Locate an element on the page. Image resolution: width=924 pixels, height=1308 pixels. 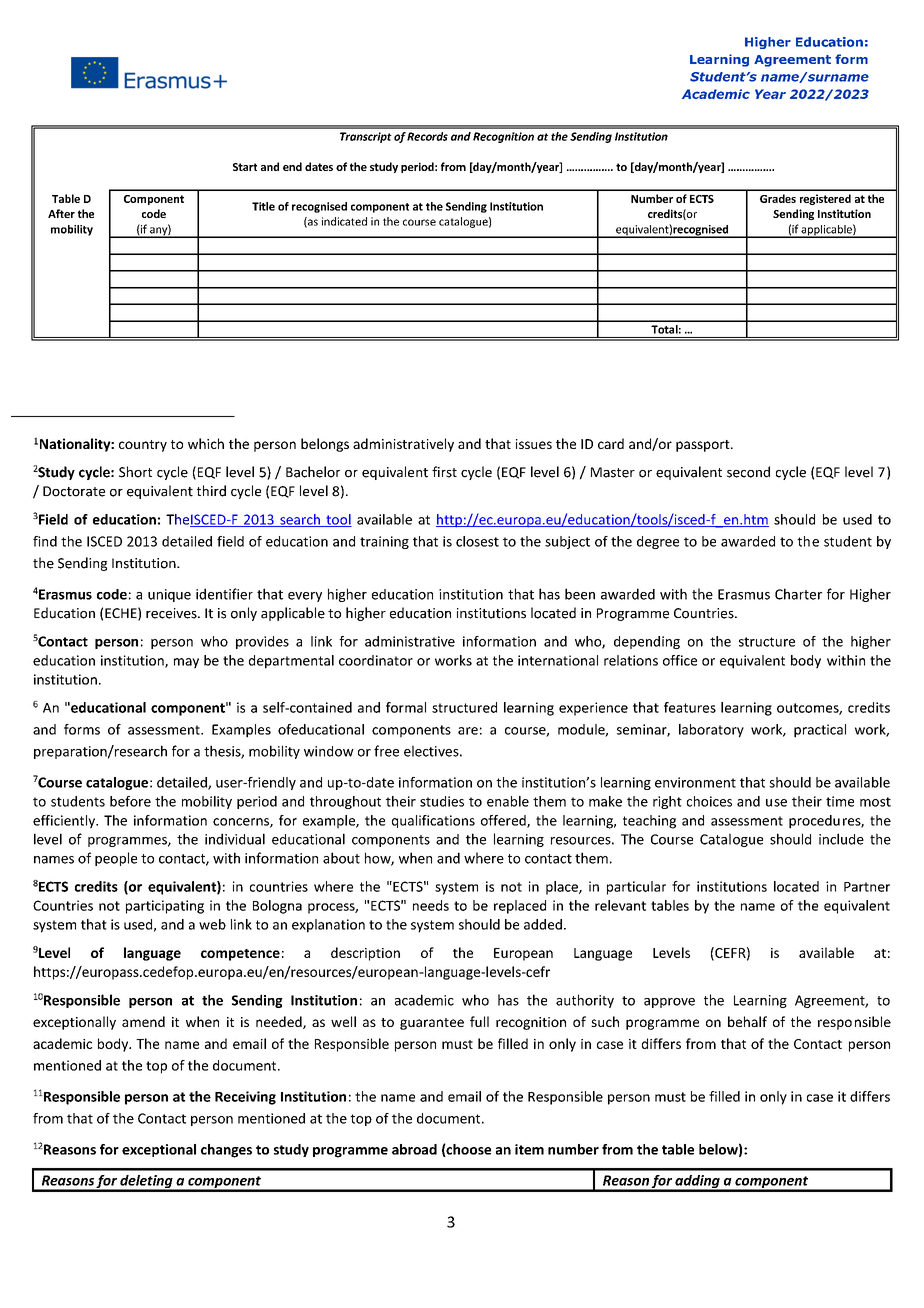
before is located at coordinates (130, 801).
